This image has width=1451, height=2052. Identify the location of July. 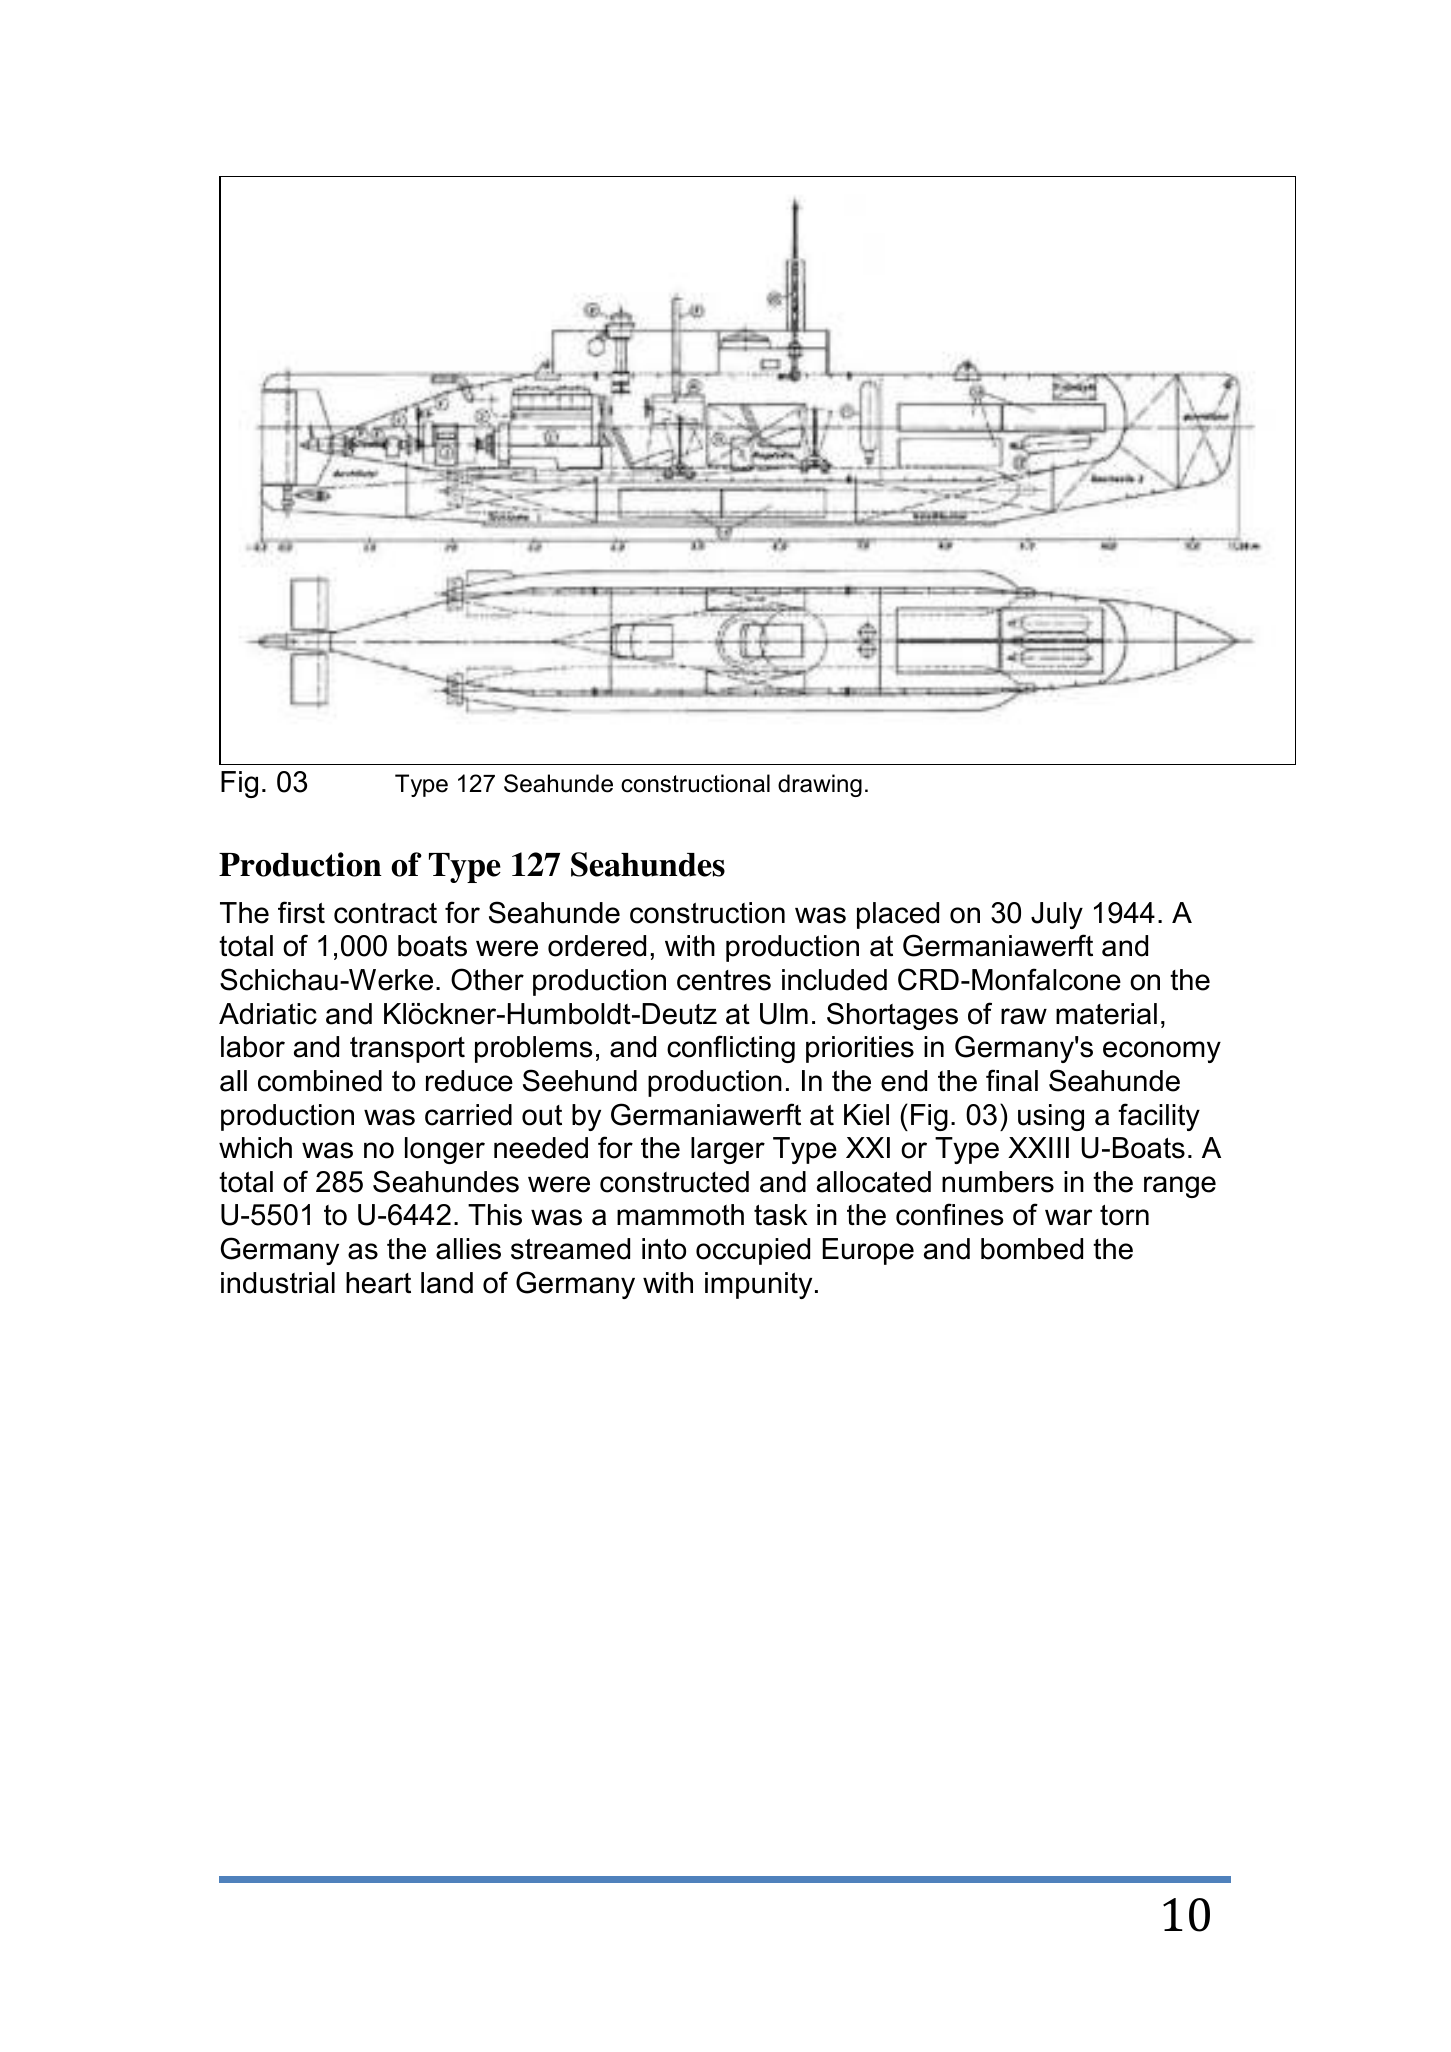
(1057, 915).
